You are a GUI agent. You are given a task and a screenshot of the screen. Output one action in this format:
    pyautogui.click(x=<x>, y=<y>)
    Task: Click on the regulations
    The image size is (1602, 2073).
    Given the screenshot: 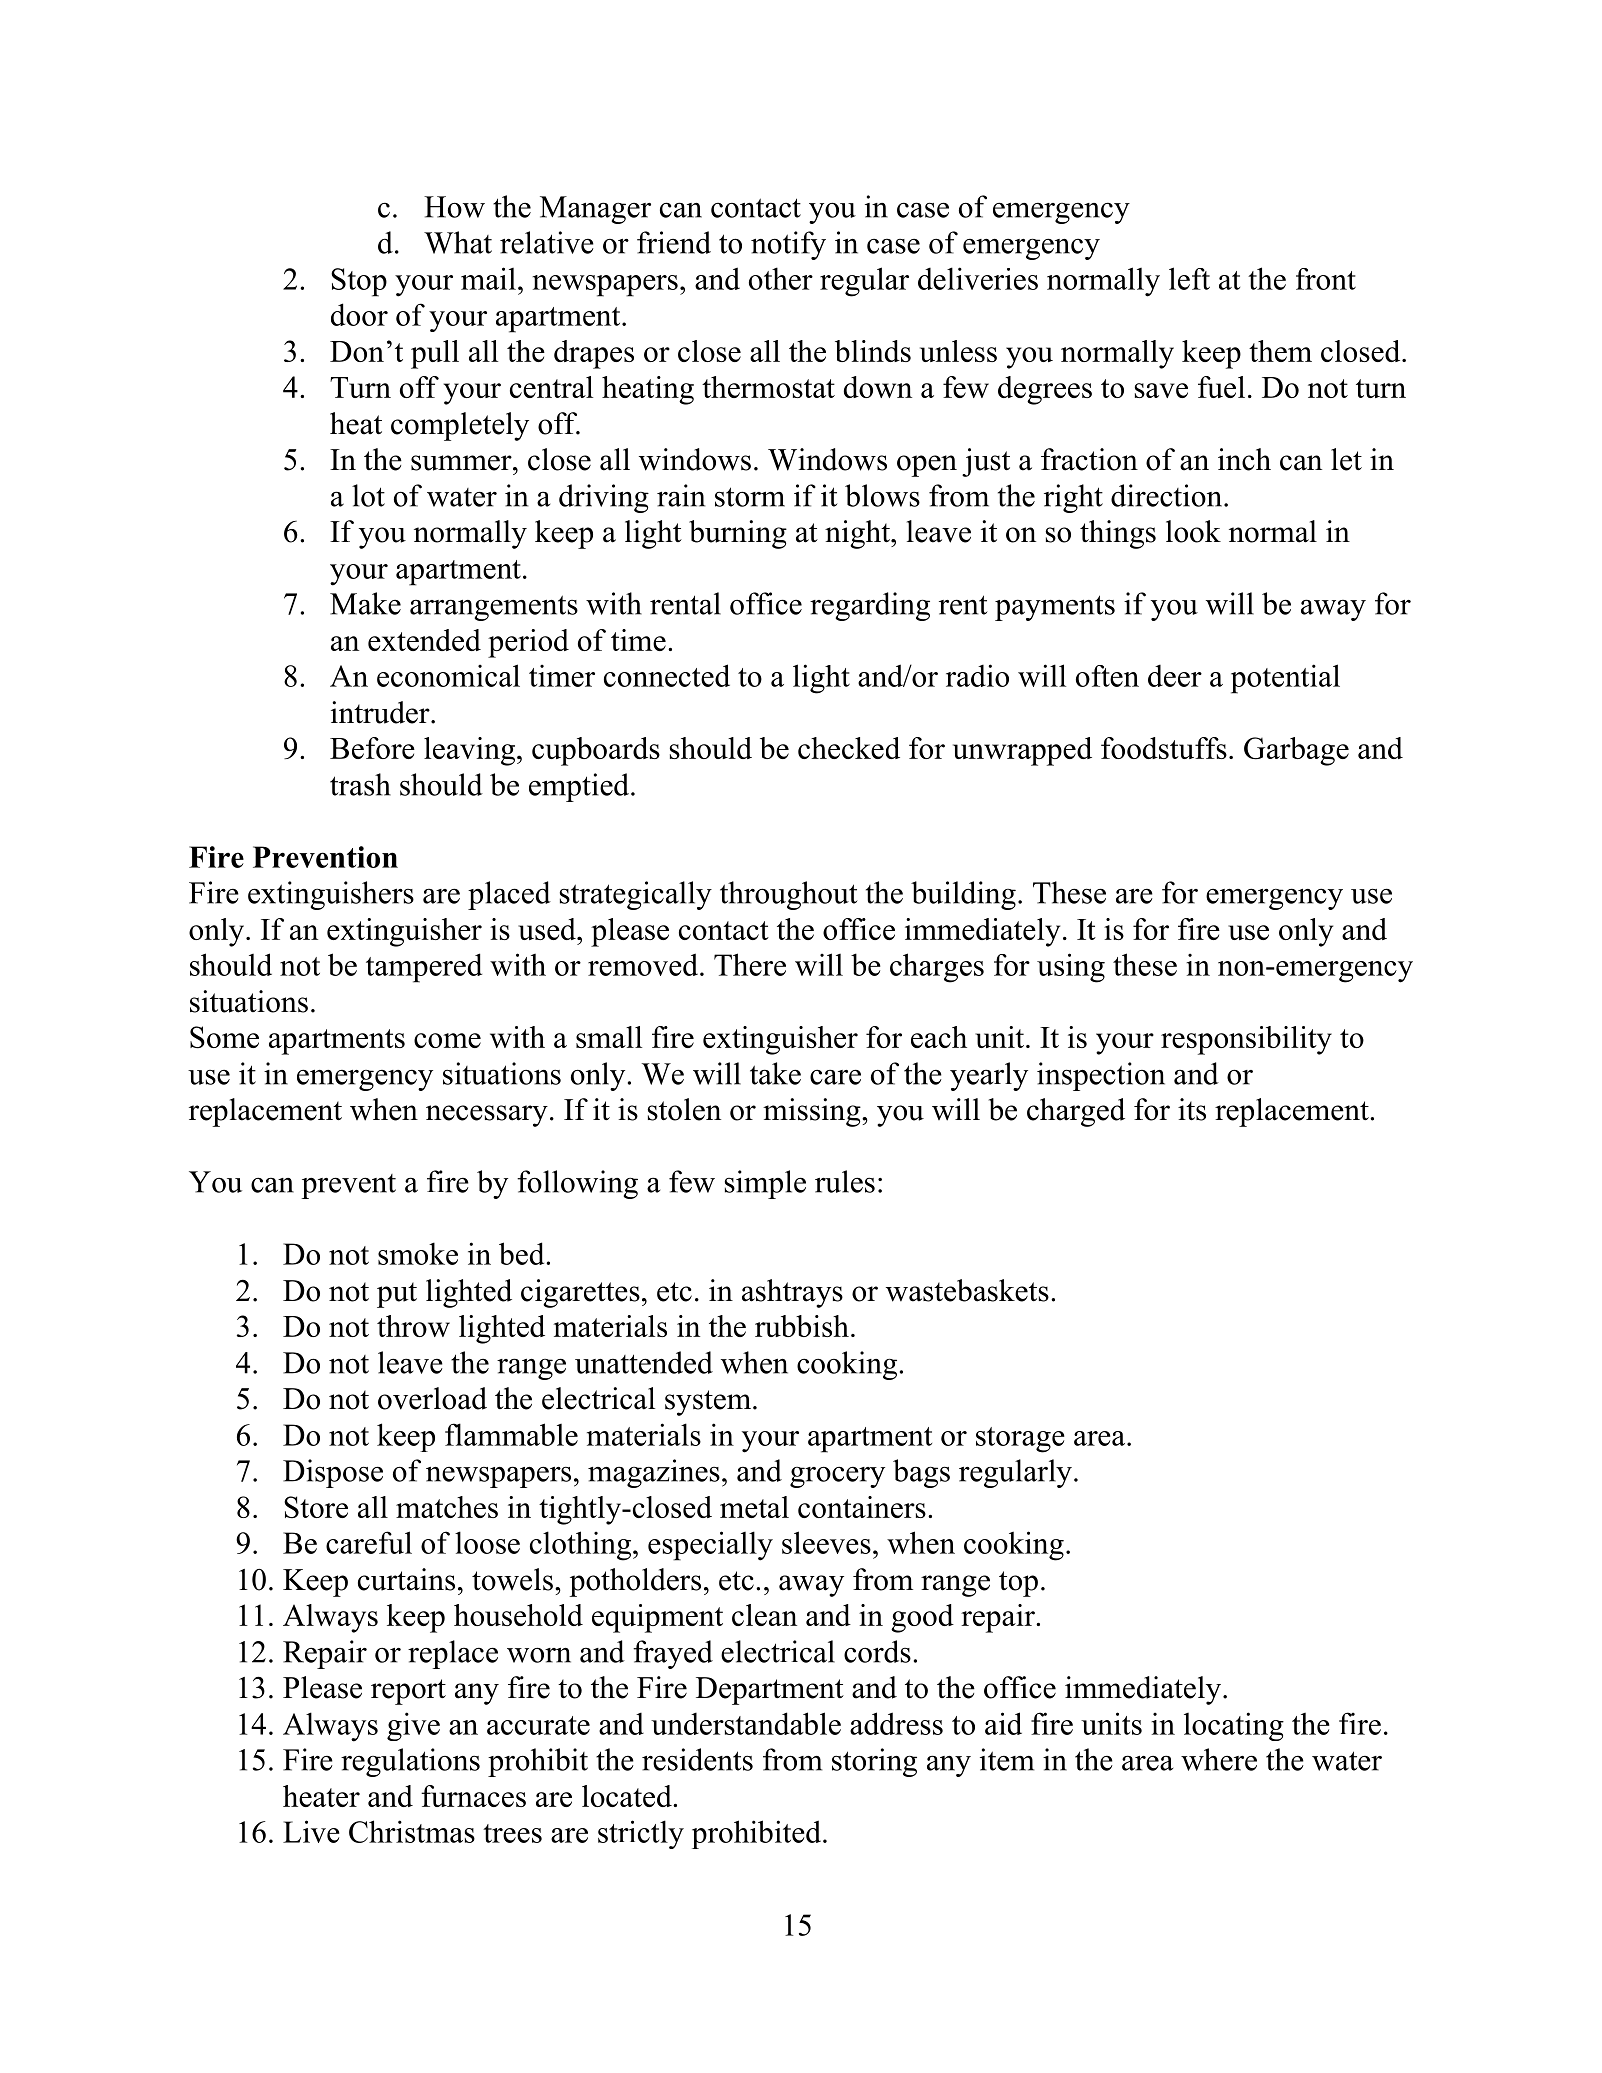 What is the action you would take?
    pyautogui.click(x=410, y=1762)
